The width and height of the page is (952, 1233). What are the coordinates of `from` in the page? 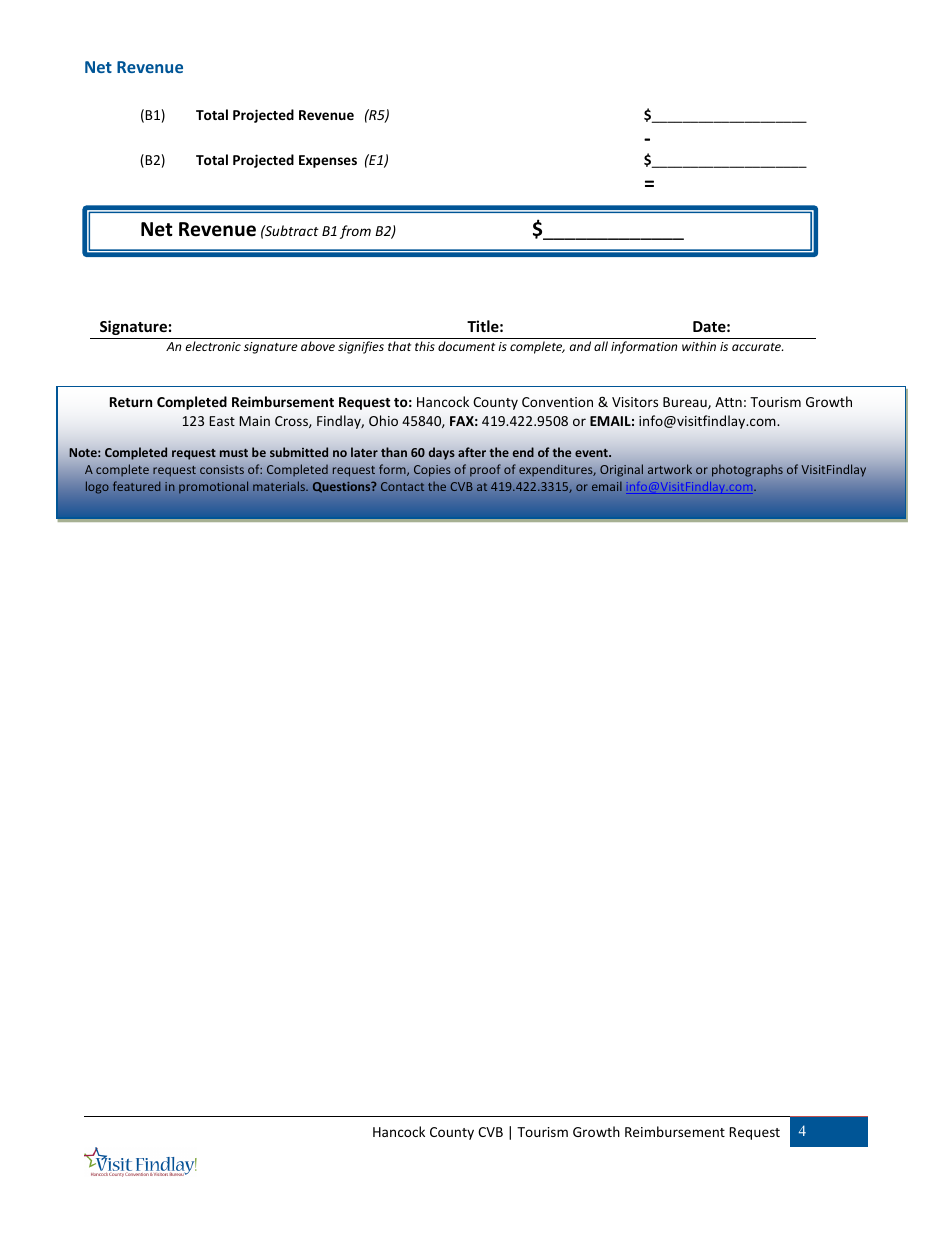 It's located at (355, 232).
